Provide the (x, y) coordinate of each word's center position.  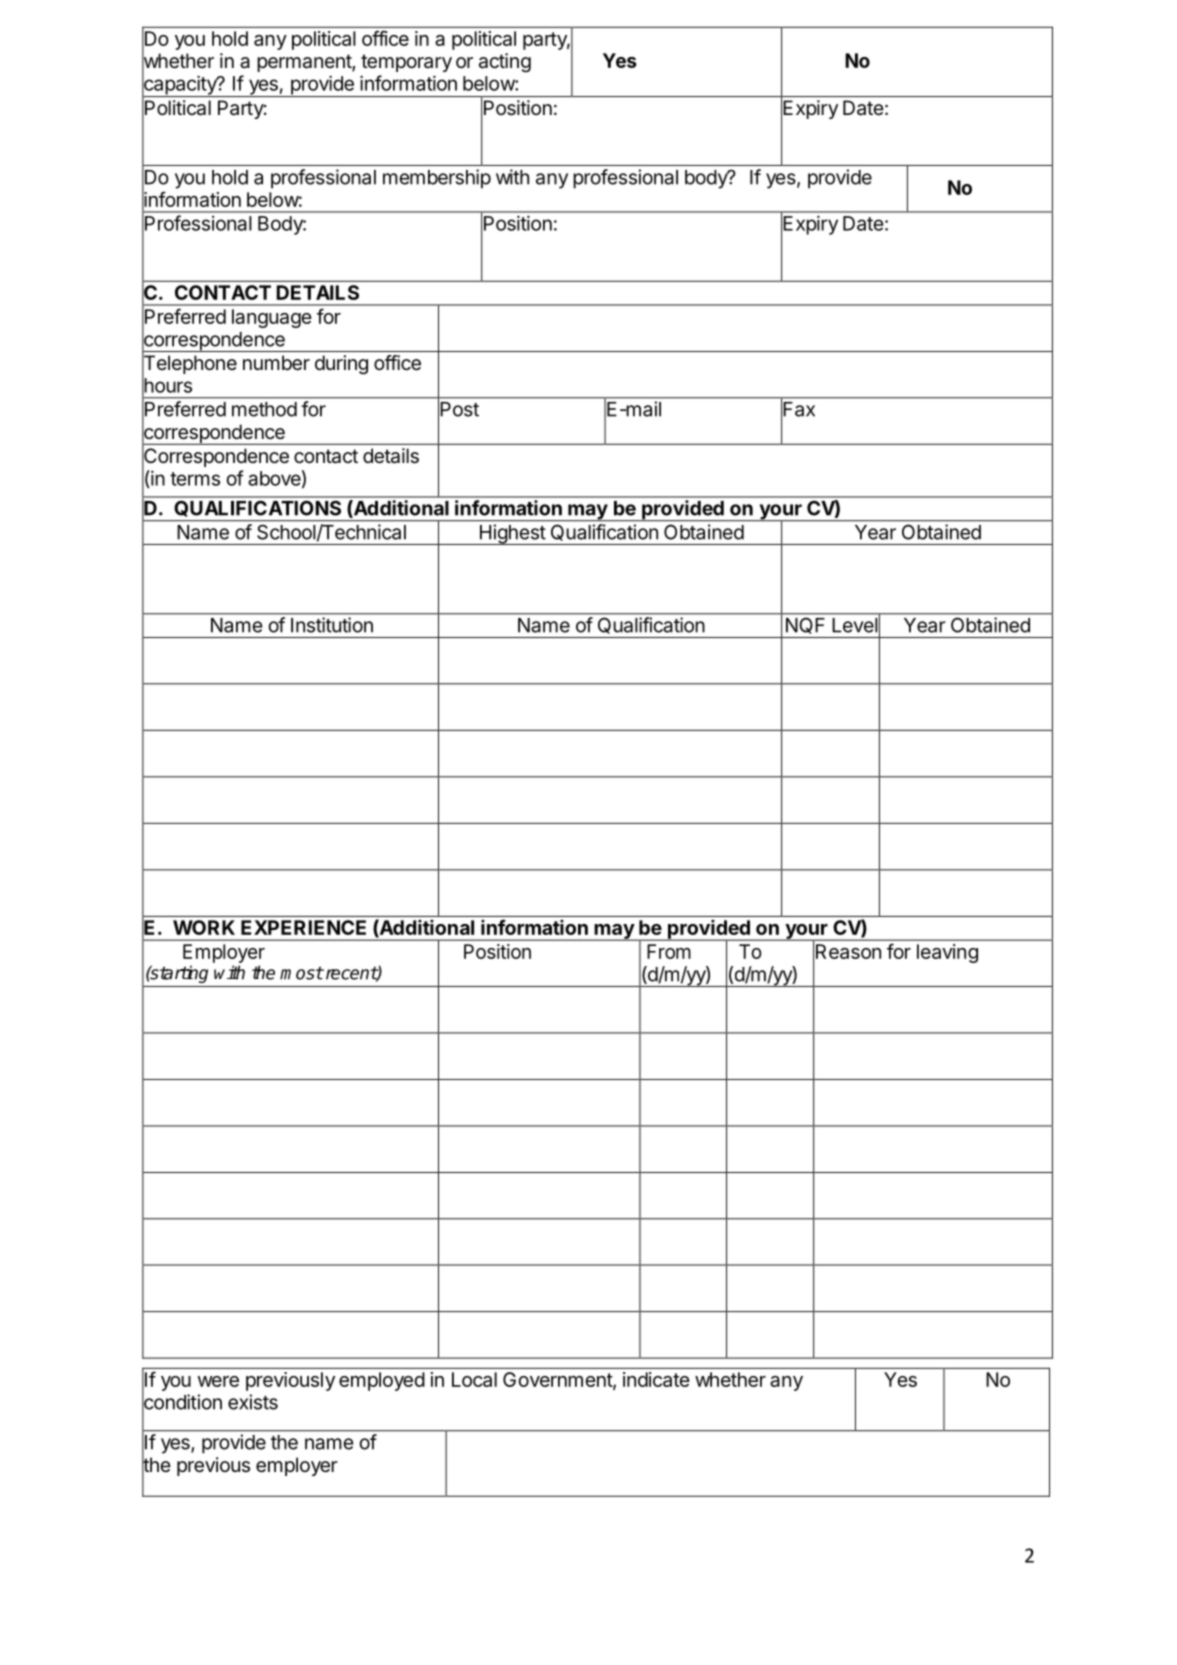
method (264, 409)
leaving (947, 953)
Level (855, 625)
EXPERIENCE (303, 927)
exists (253, 1402)
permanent (305, 63)
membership (437, 179)
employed (382, 1381)
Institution (332, 625)
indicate (656, 1379)
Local (474, 1379)
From (669, 951)
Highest (512, 534)
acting (505, 63)
